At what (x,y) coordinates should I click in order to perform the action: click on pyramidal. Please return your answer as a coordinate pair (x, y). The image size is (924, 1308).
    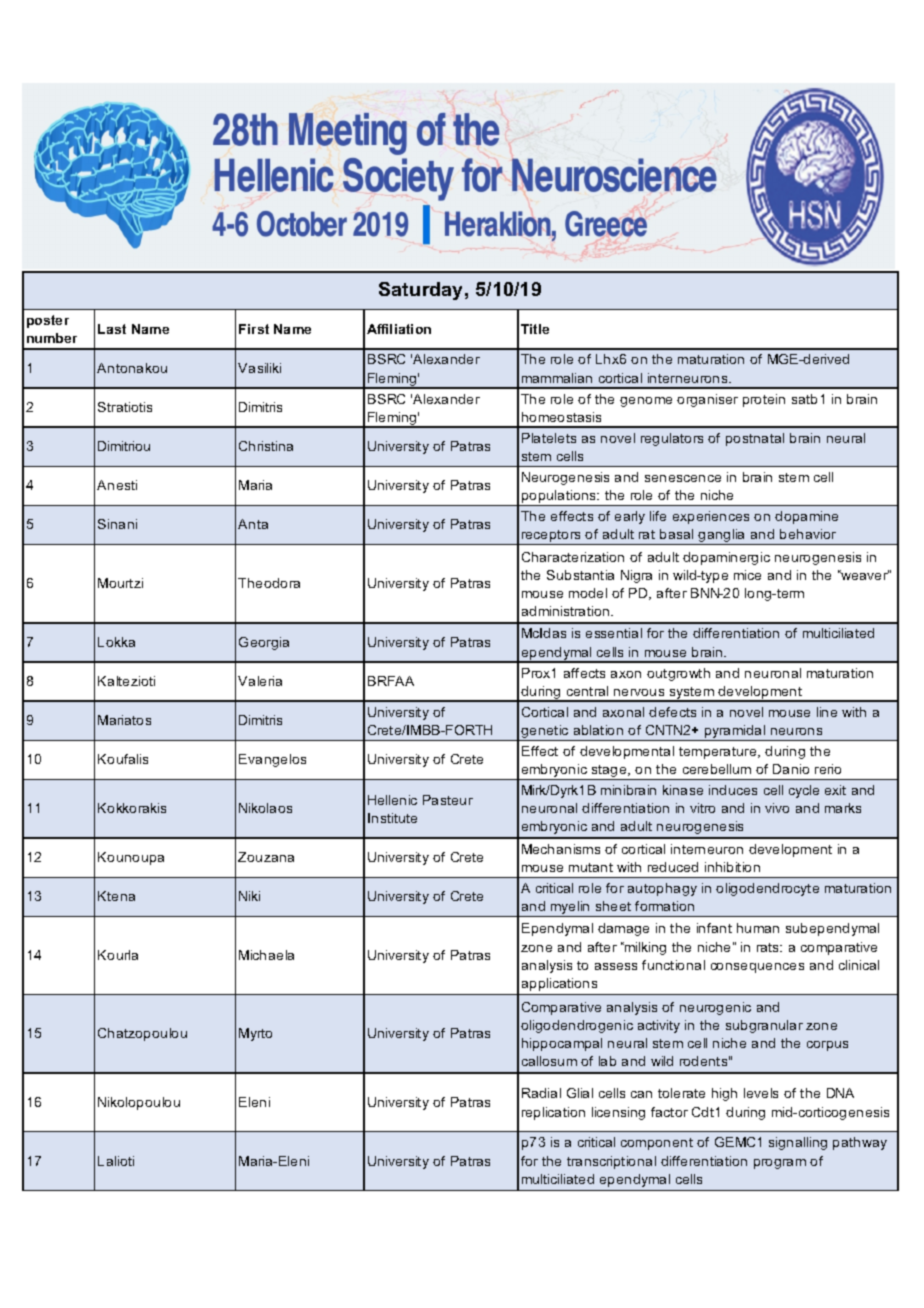
    Looking at the image, I should click on (735, 733).
